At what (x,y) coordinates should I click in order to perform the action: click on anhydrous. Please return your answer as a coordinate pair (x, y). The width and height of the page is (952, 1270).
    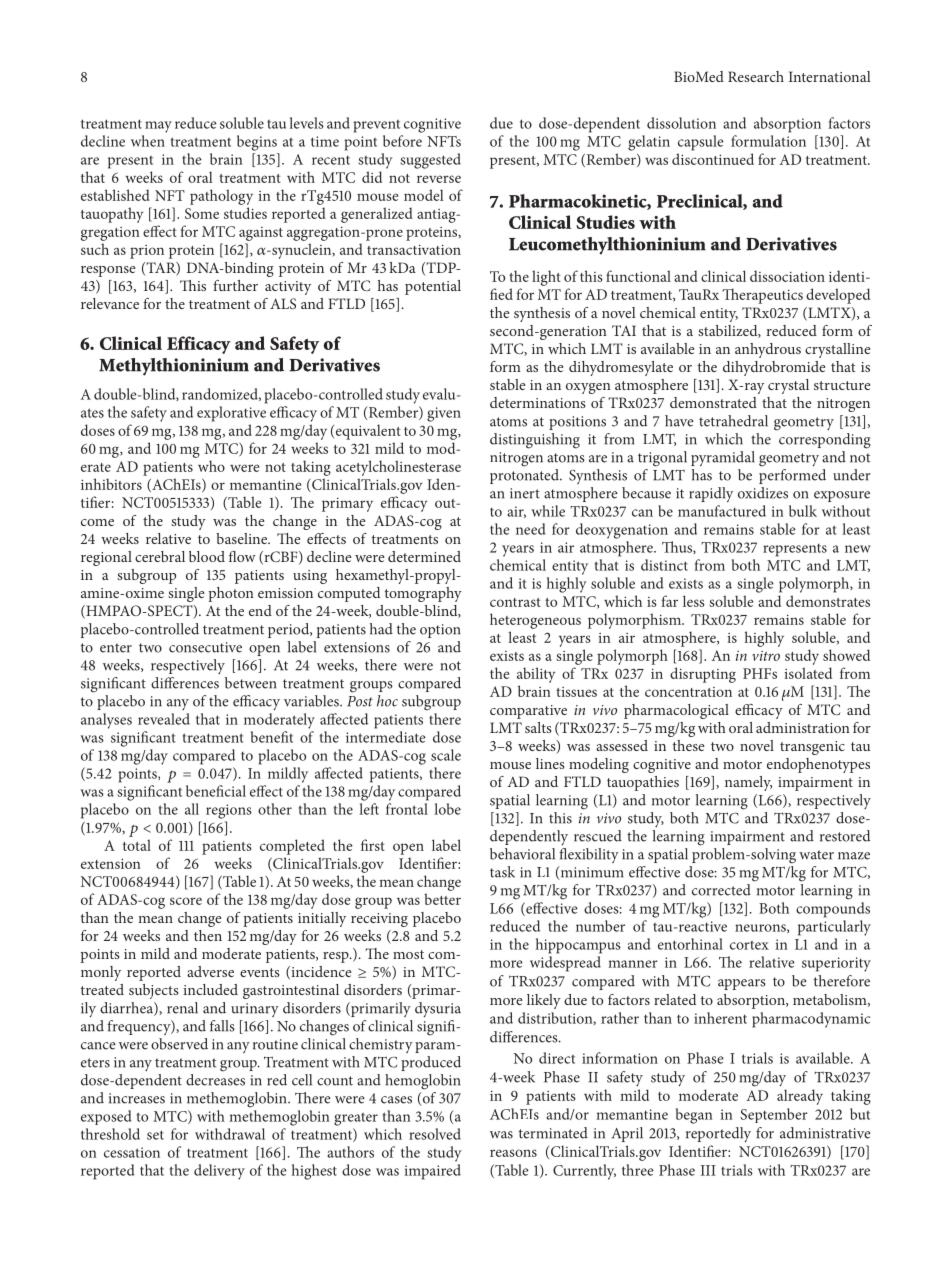
    Looking at the image, I should click on (768, 350).
